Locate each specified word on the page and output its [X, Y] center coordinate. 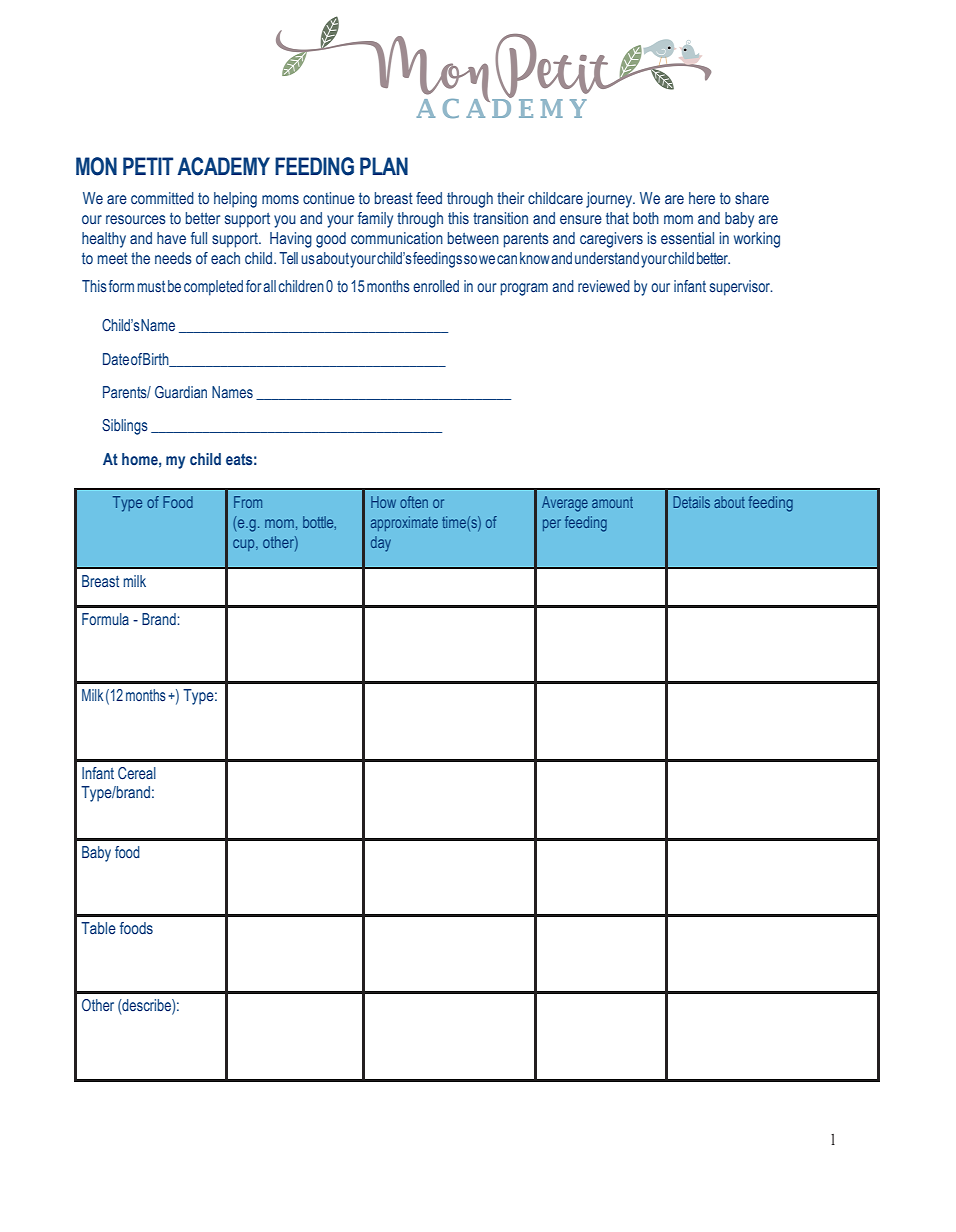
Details [691, 502]
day [381, 544]
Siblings [125, 427]
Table [98, 928]
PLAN [384, 166]
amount [612, 502]
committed [162, 198]
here [702, 198]
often [414, 502]
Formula [105, 619]
